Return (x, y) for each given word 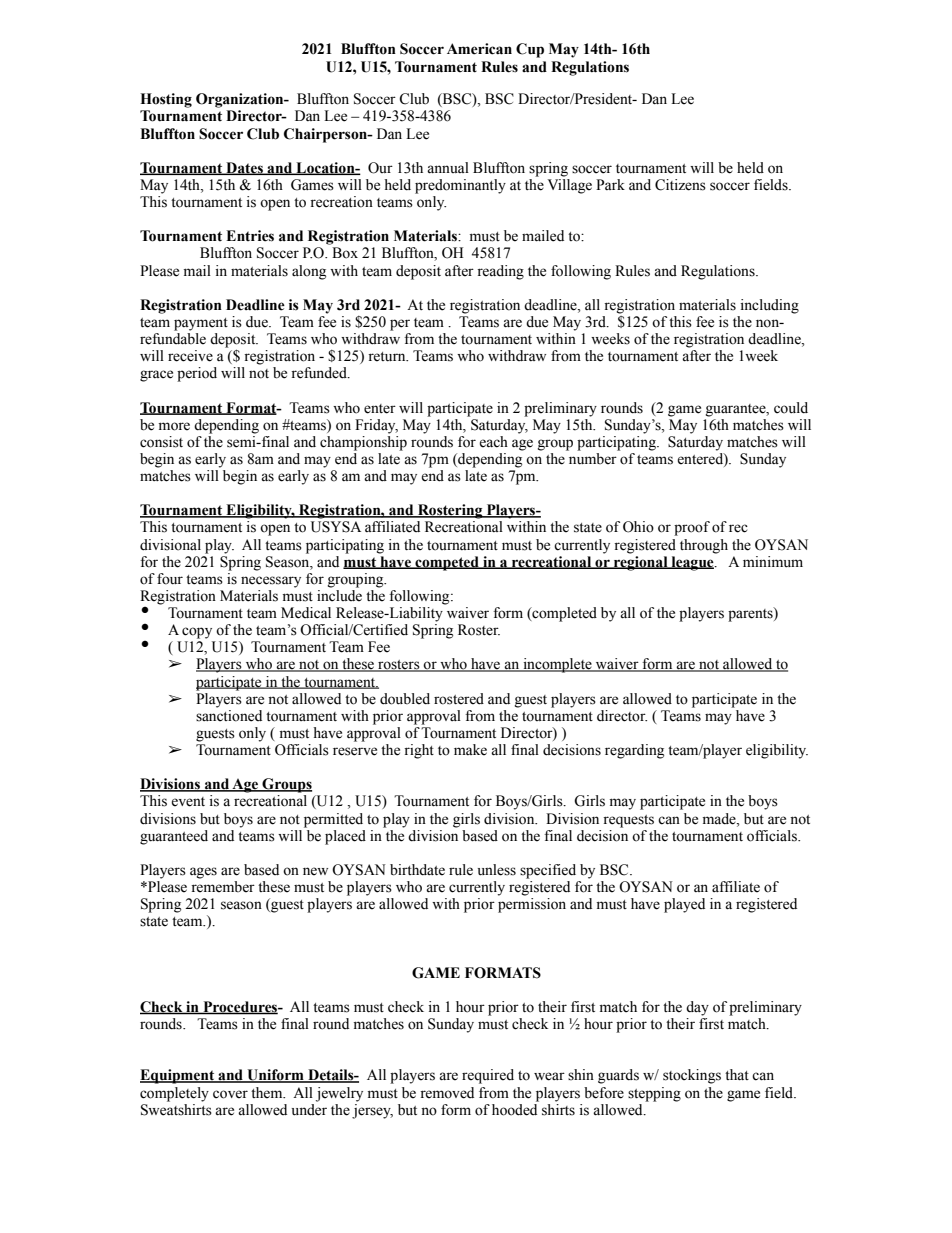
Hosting (166, 100)
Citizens (680, 185)
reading (500, 272)
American (479, 49)
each (493, 442)
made (720, 819)
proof (692, 528)
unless (497, 870)
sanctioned (229, 716)
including (770, 306)
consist (161, 442)
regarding (634, 751)
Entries (250, 236)
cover (230, 1094)
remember (223, 887)
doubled (405, 699)
